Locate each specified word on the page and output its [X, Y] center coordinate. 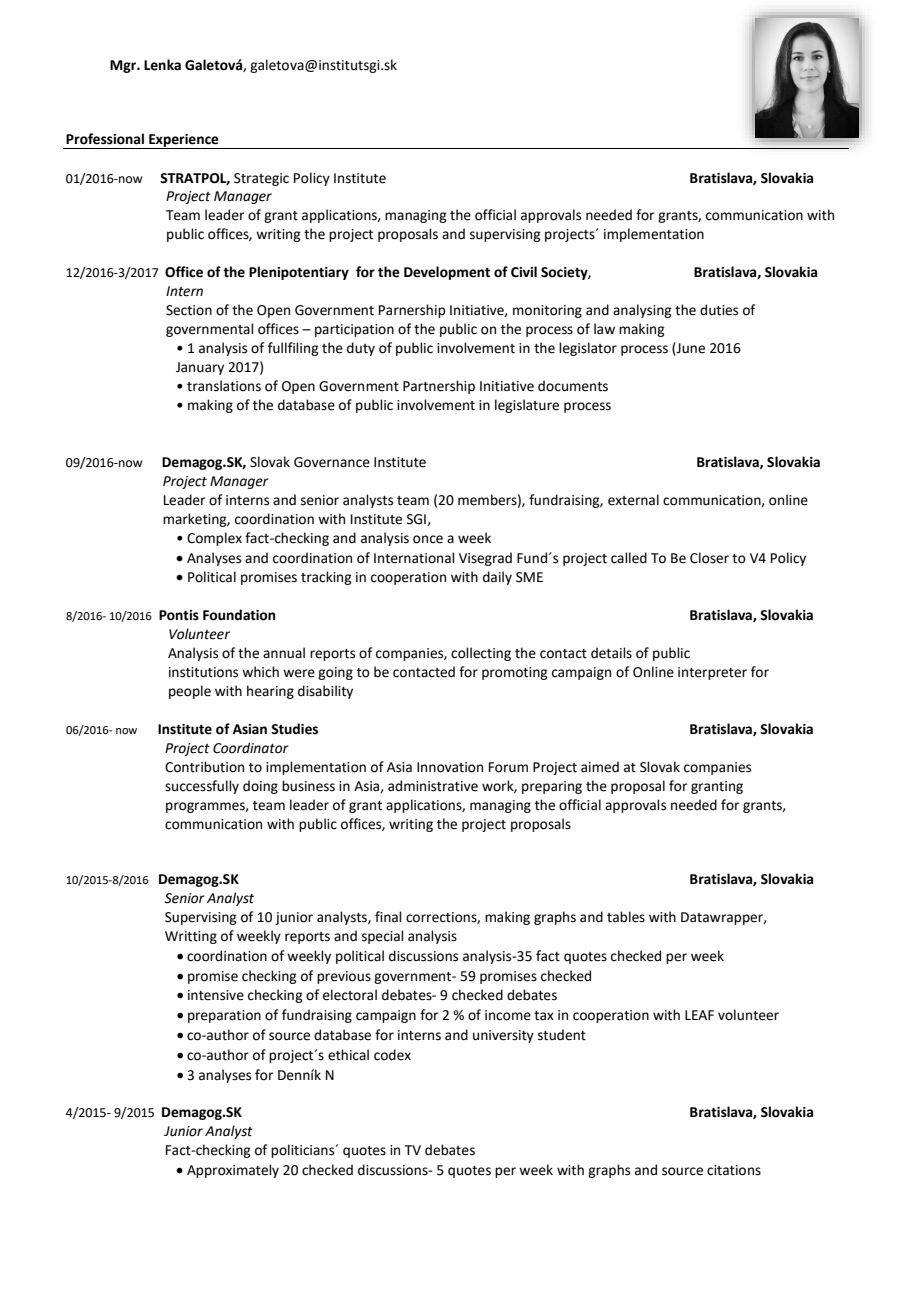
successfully [202, 787]
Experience [184, 141]
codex [392, 1055]
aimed [600, 767]
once [428, 539]
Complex [214, 539]
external [633, 500]
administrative [433, 786]
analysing [642, 311]
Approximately [233, 1171]
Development [447, 273]
